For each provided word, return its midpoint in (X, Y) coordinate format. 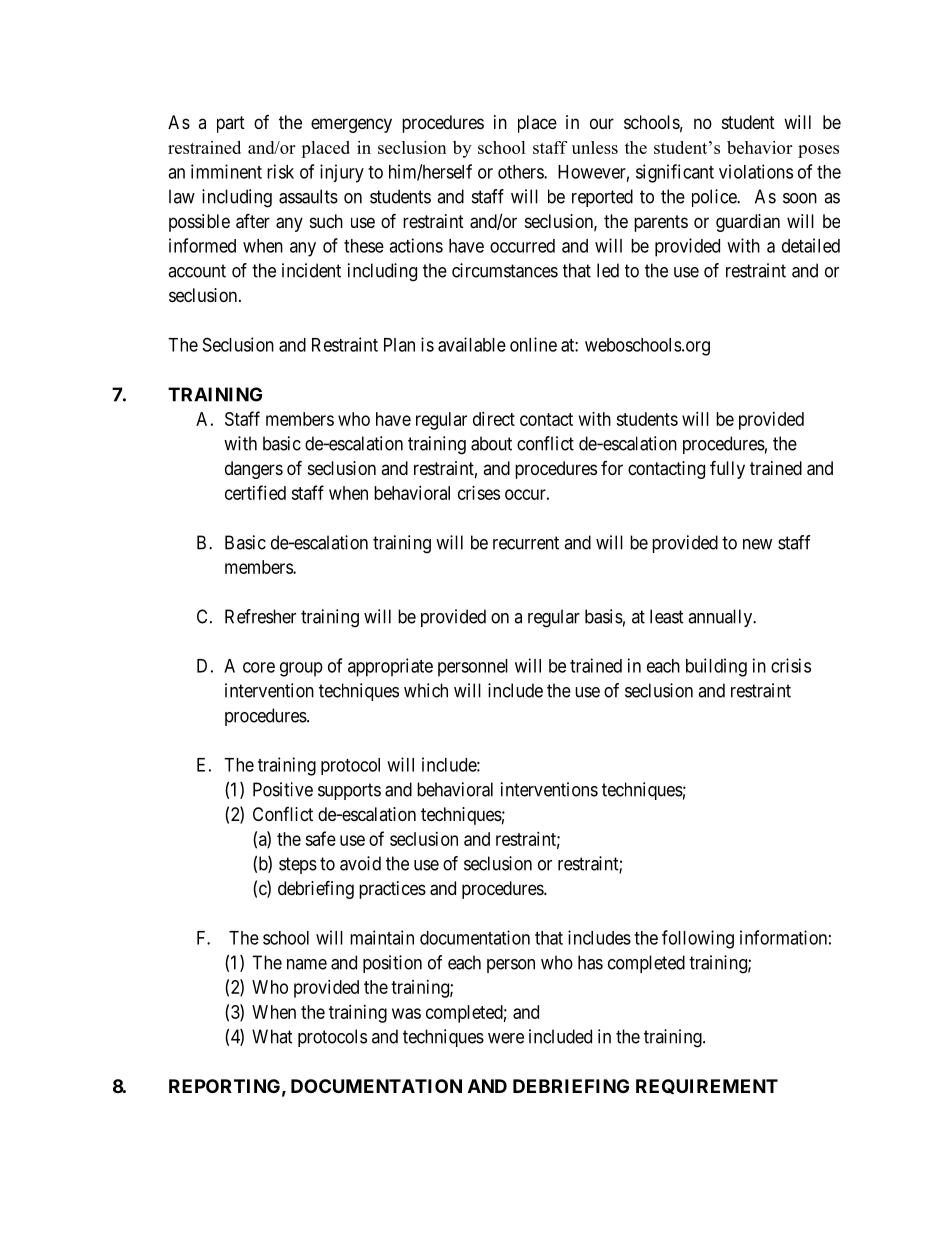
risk (280, 171)
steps (298, 865)
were (506, 1038)
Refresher (260, 616)
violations (756, 171)
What (272, 1036)
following (698, 939)
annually (721, 618)
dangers (254, 470)
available (472, 344)
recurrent (526, 543)
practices (392, 890)
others (521, 172)
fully (727, 469)
